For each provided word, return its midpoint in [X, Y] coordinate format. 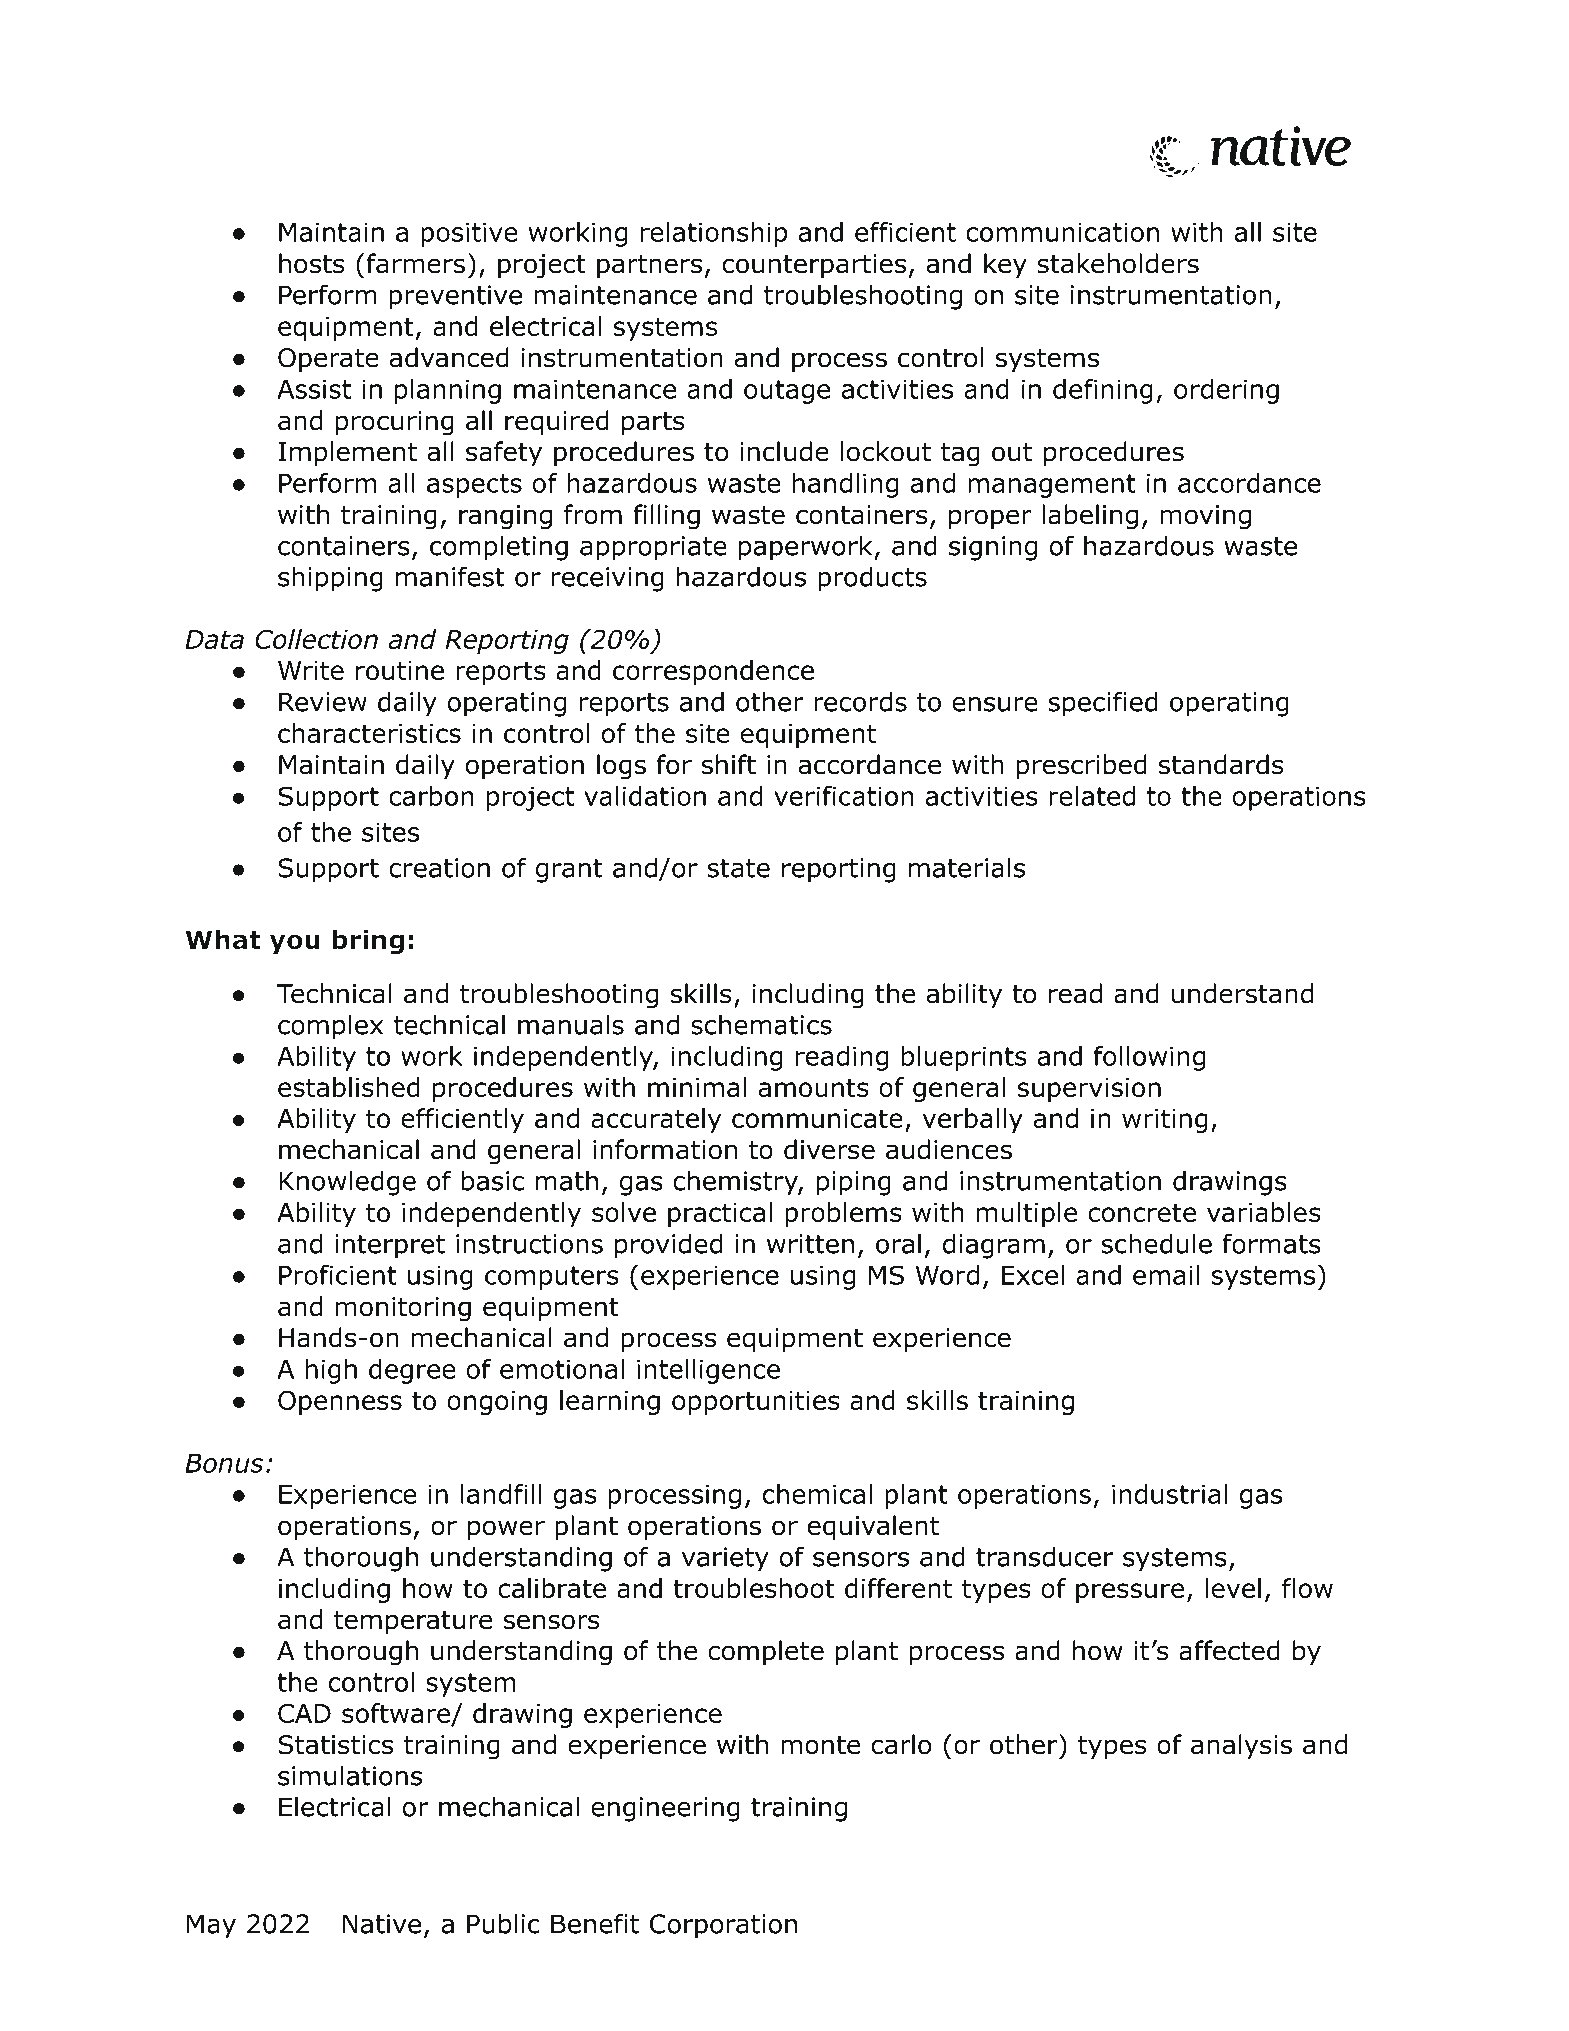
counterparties [814, 266]
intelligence [708, 1371]
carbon [431, 796]
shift [729, 764]
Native [382, 1924]
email [1166, 1275]
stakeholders [1118, 263]
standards [1221, 764]
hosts [312, 263]
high [331, 1371]
